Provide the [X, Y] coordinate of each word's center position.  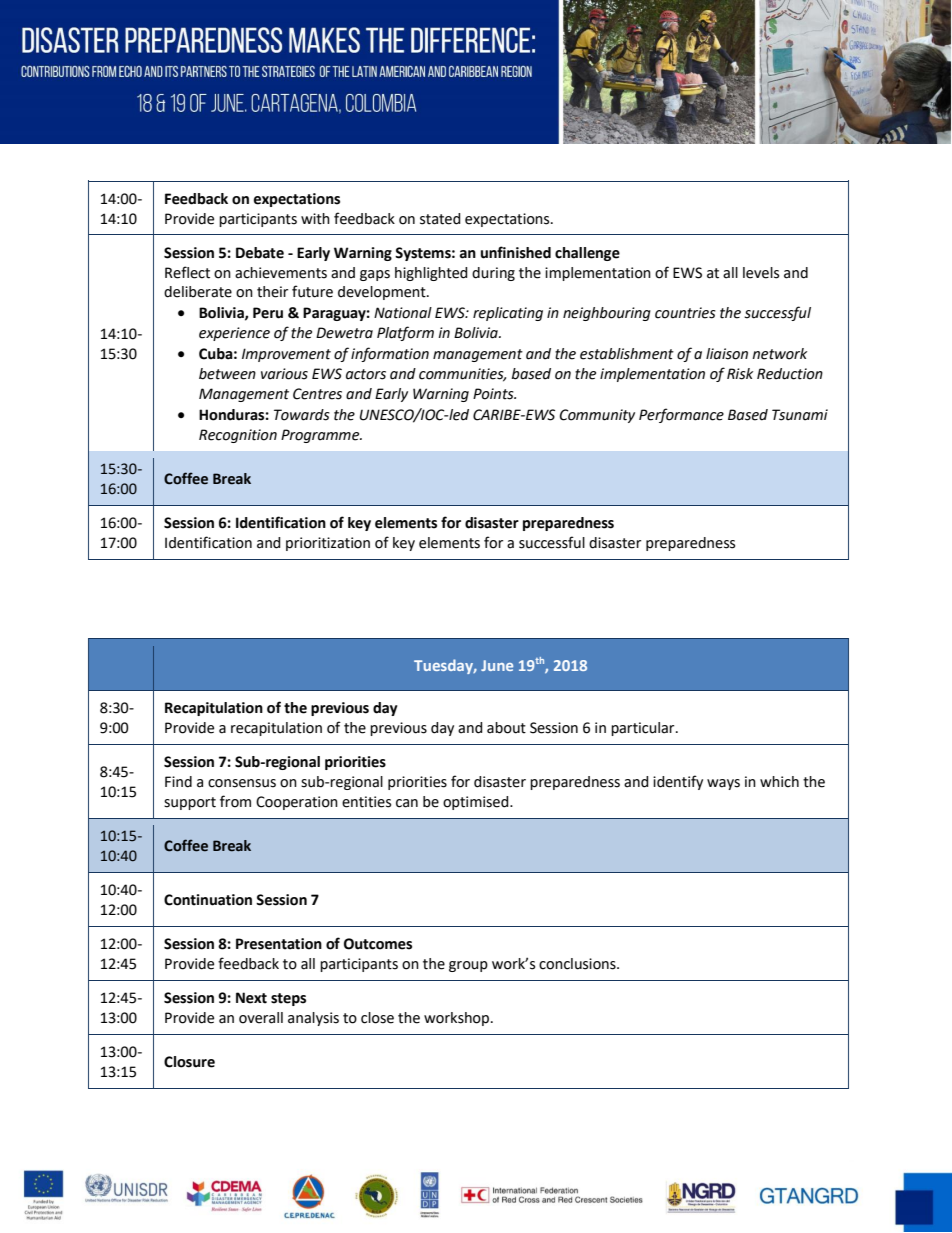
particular [644, 729]
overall [261, 1018]
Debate [260, 253]
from [235, 801]
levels [761, 273]
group [468, 966]
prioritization [328, 544]
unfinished [516, 252]
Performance [681, 415]
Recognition [238, 436]
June [497, 665]
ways [723, 784]
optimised [477, 803]
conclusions [578, 964]
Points [494, 394]
